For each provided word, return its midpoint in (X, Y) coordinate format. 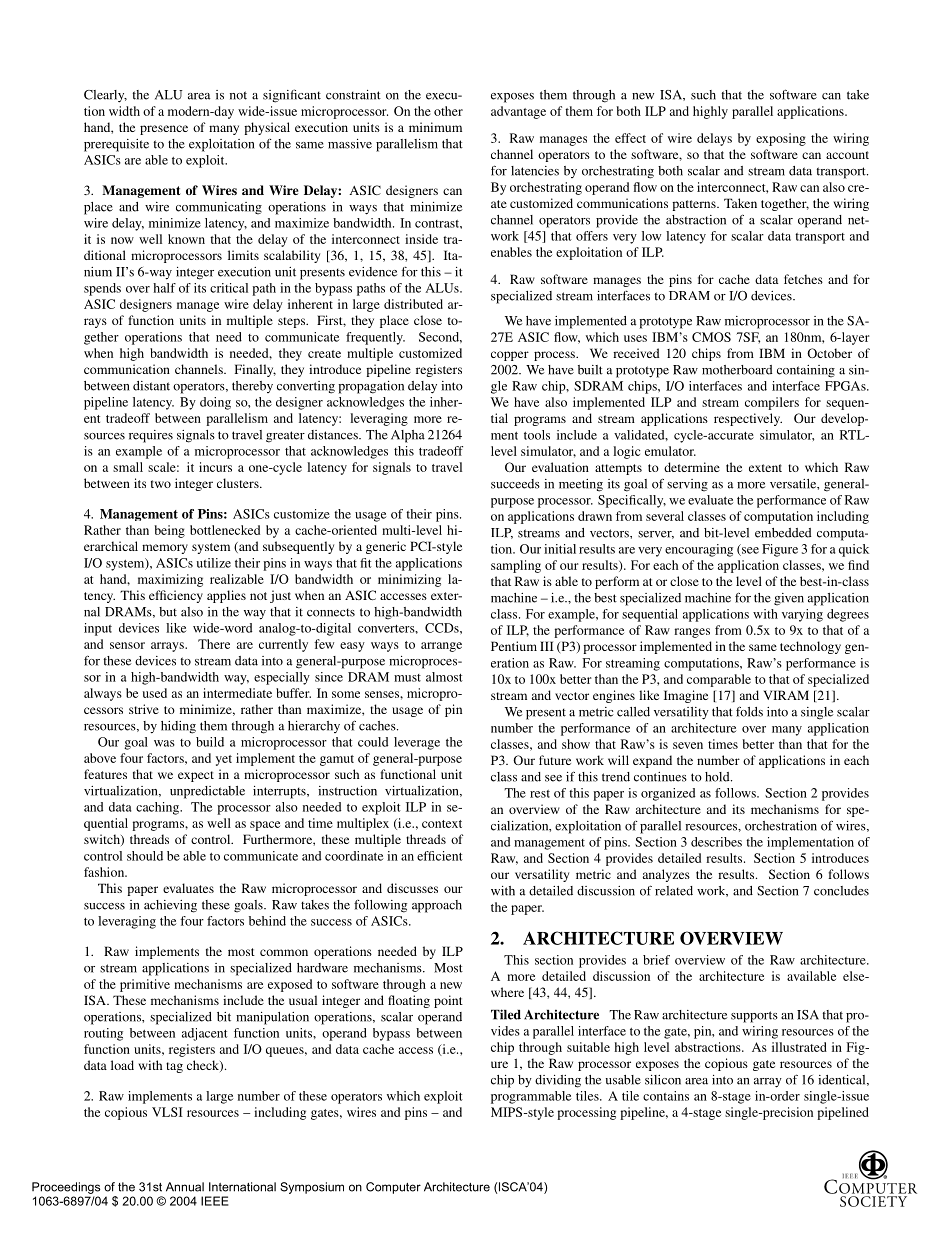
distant (151, 386)
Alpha (408, 436)
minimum (435, 127)
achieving (170, 906)
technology (810, 647)
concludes (841, 891)
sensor (127, 645)
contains (666, 1096)
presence (164, 130)
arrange (441, 647)
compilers (772, 403)
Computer (393, 1188)
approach (437, 906)
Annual (185, 1187)
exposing (781, 139)
